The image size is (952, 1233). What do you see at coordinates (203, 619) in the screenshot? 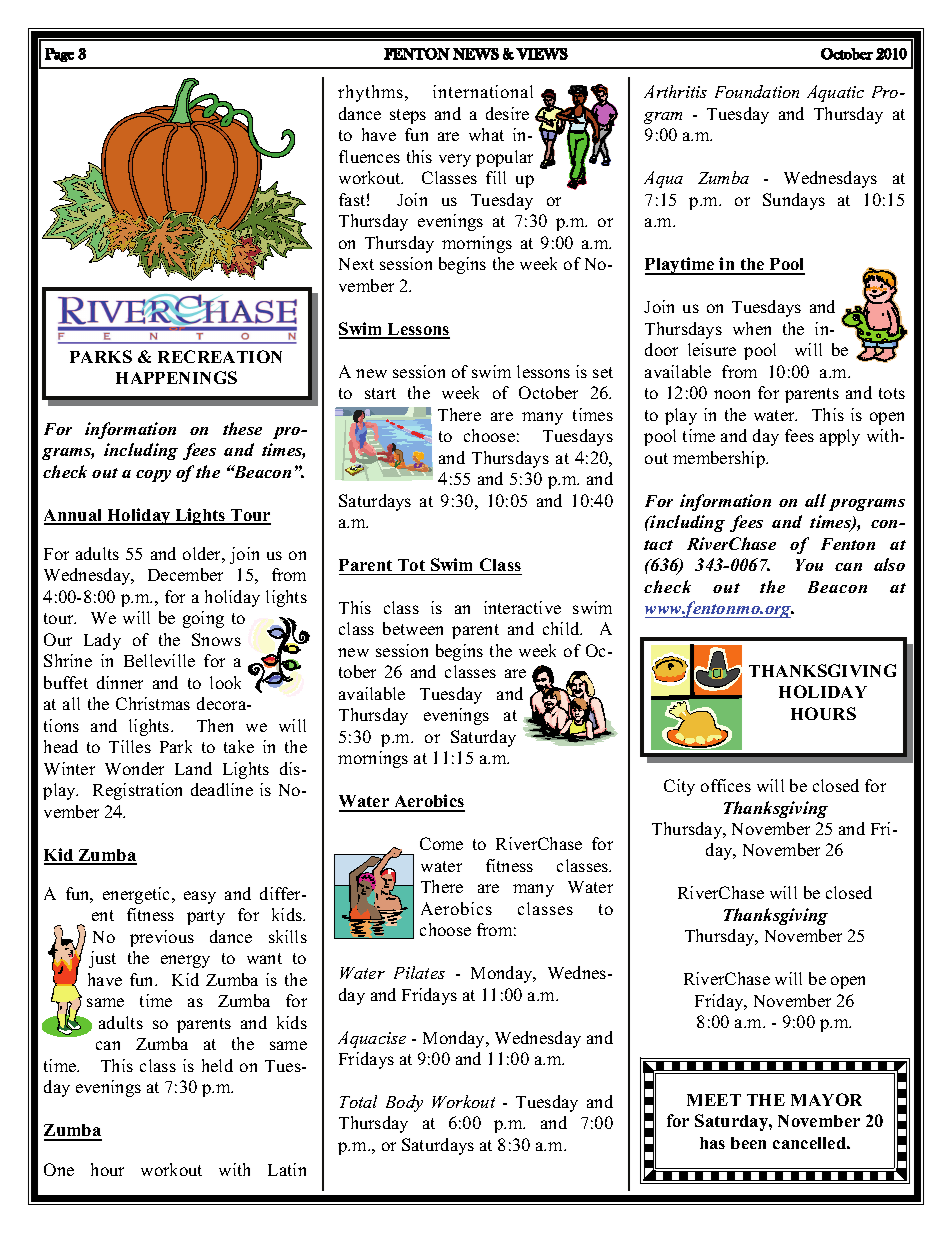
I see `going` at bounding box center [203, 619].
